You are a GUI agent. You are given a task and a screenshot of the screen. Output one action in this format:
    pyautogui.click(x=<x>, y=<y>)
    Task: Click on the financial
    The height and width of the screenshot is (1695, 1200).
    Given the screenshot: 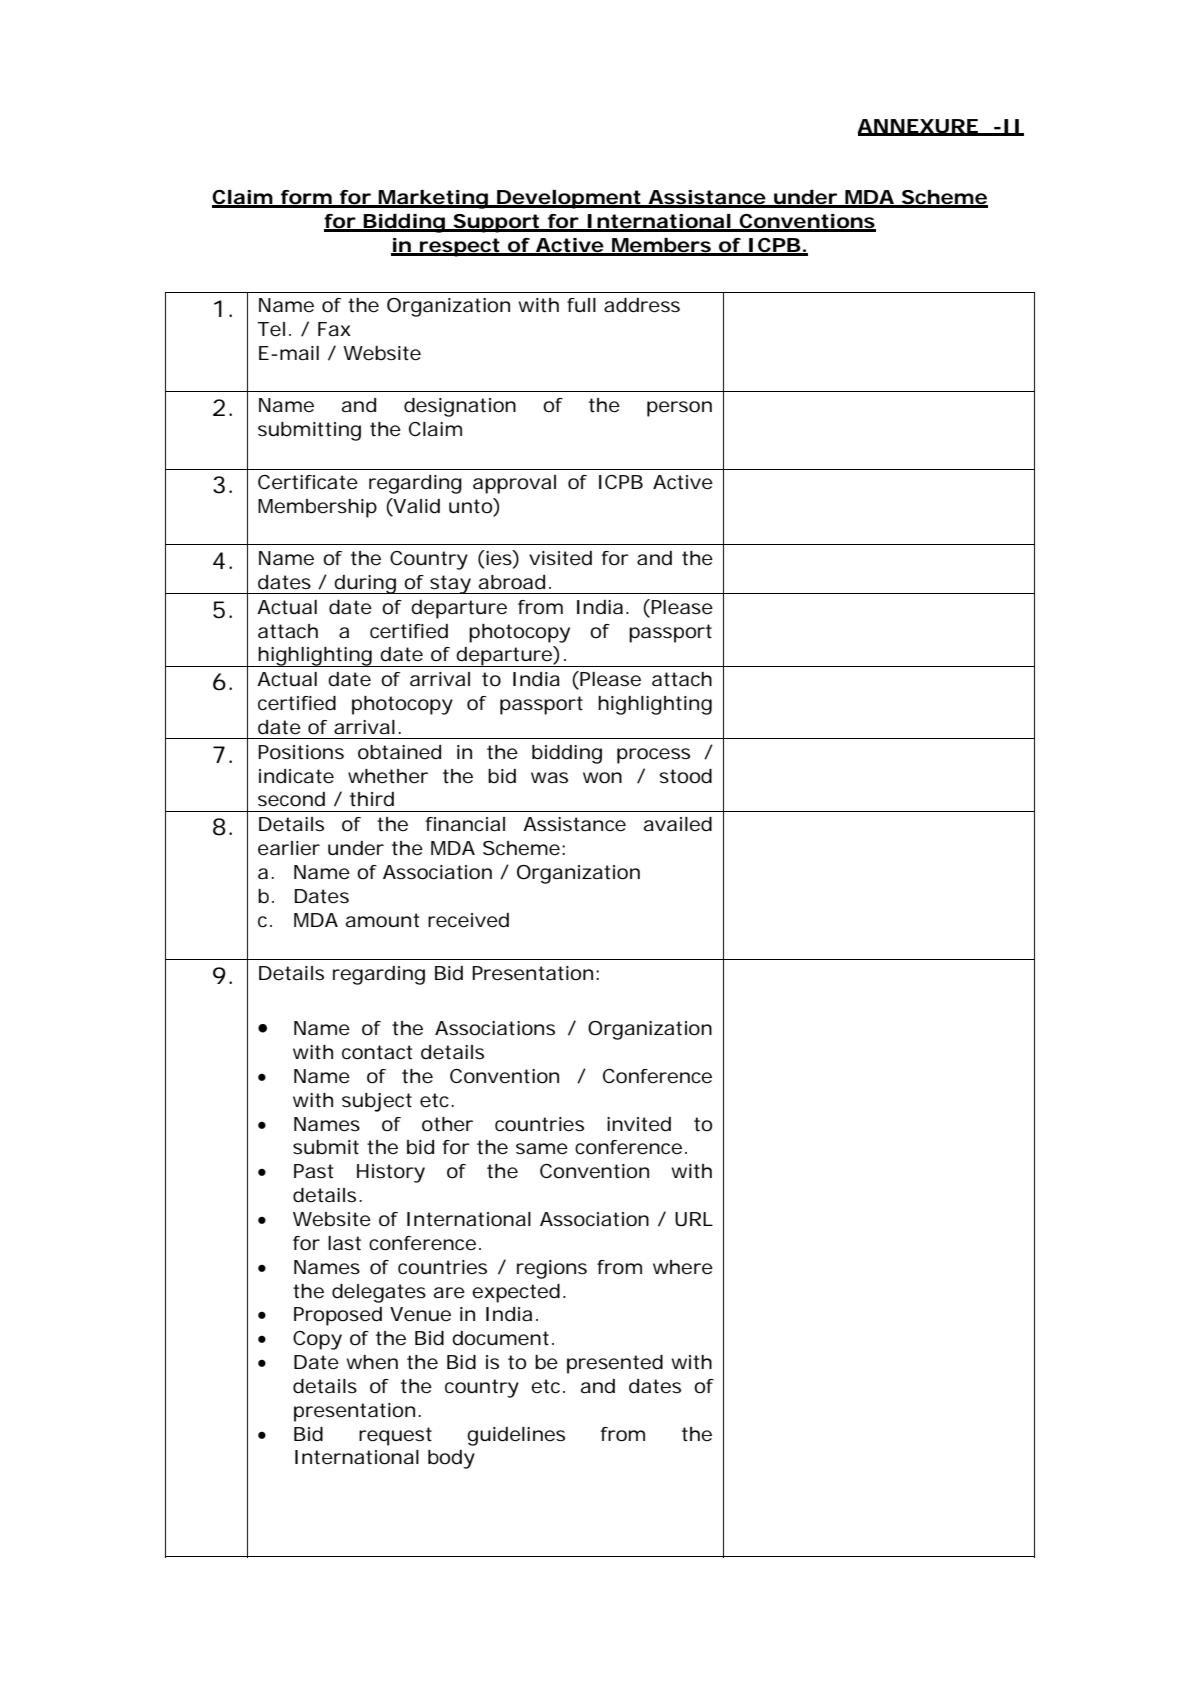 What is the action you would take?
    pyautogui.click(x=465, y=824)
